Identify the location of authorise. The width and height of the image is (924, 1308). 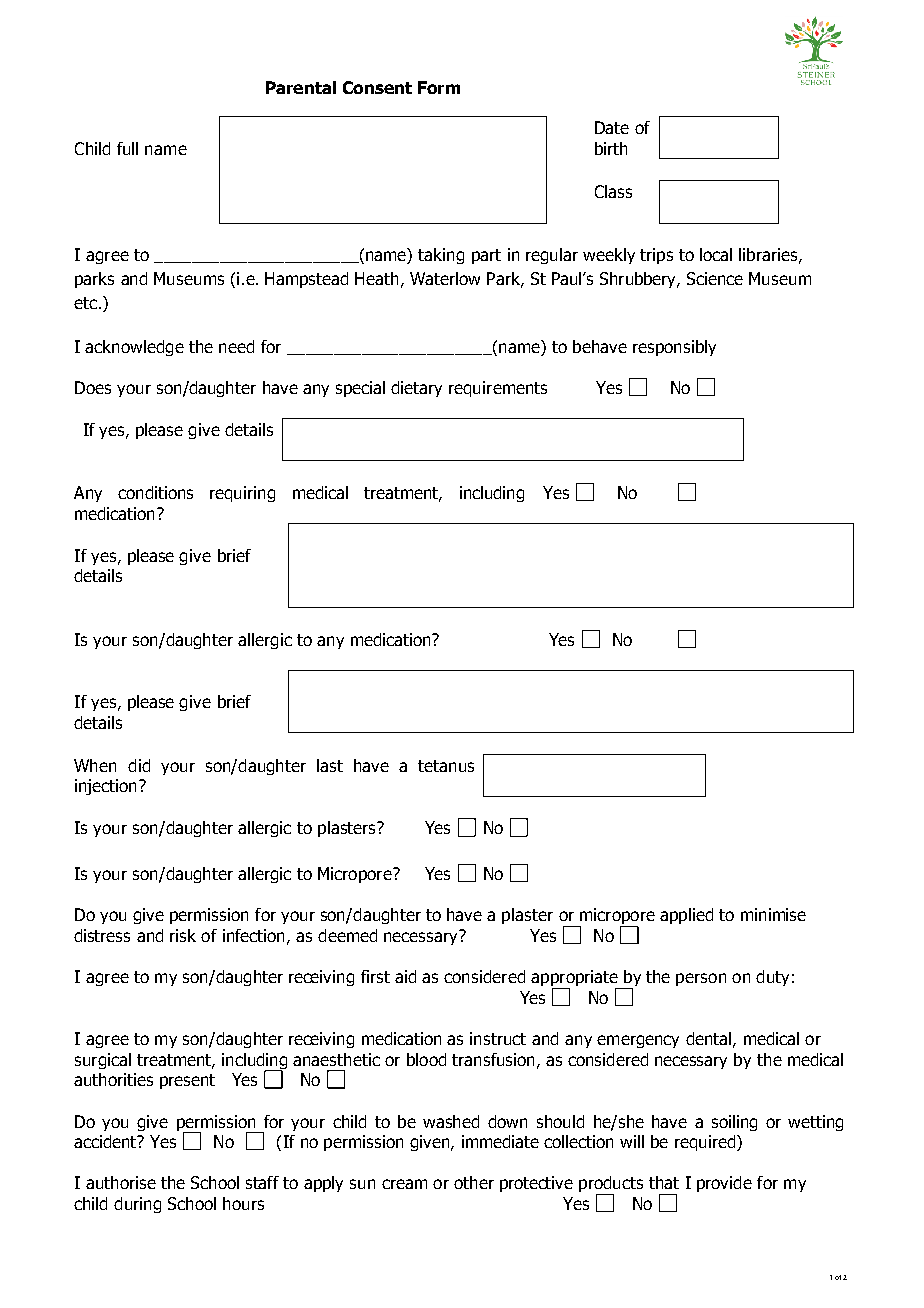
(121, 1182).
